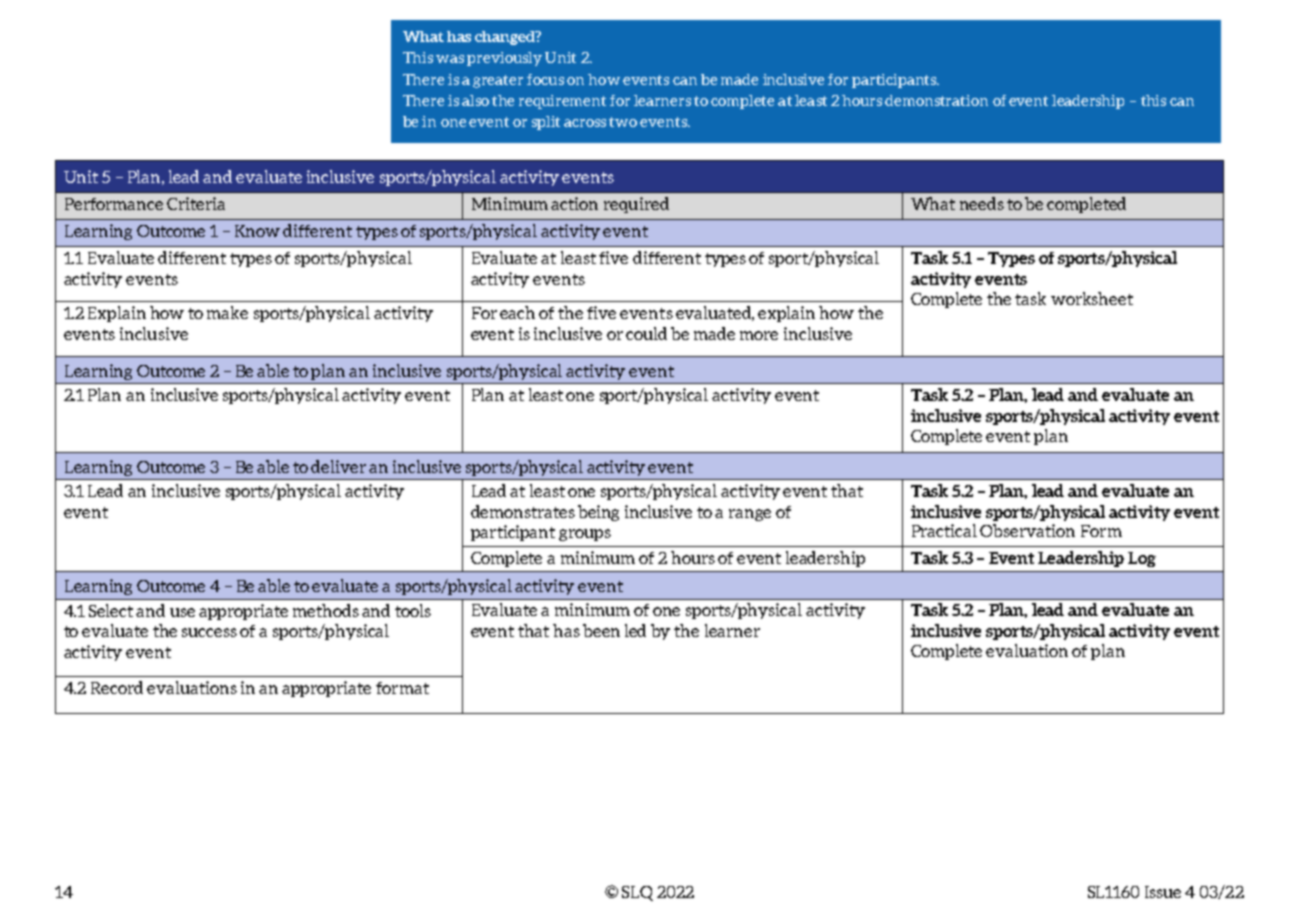 Image resolution: width=1308 pixels, height=924 pixels. Describe the element at coordinates (338, 466) in the page. I see `deliver` at that location.
